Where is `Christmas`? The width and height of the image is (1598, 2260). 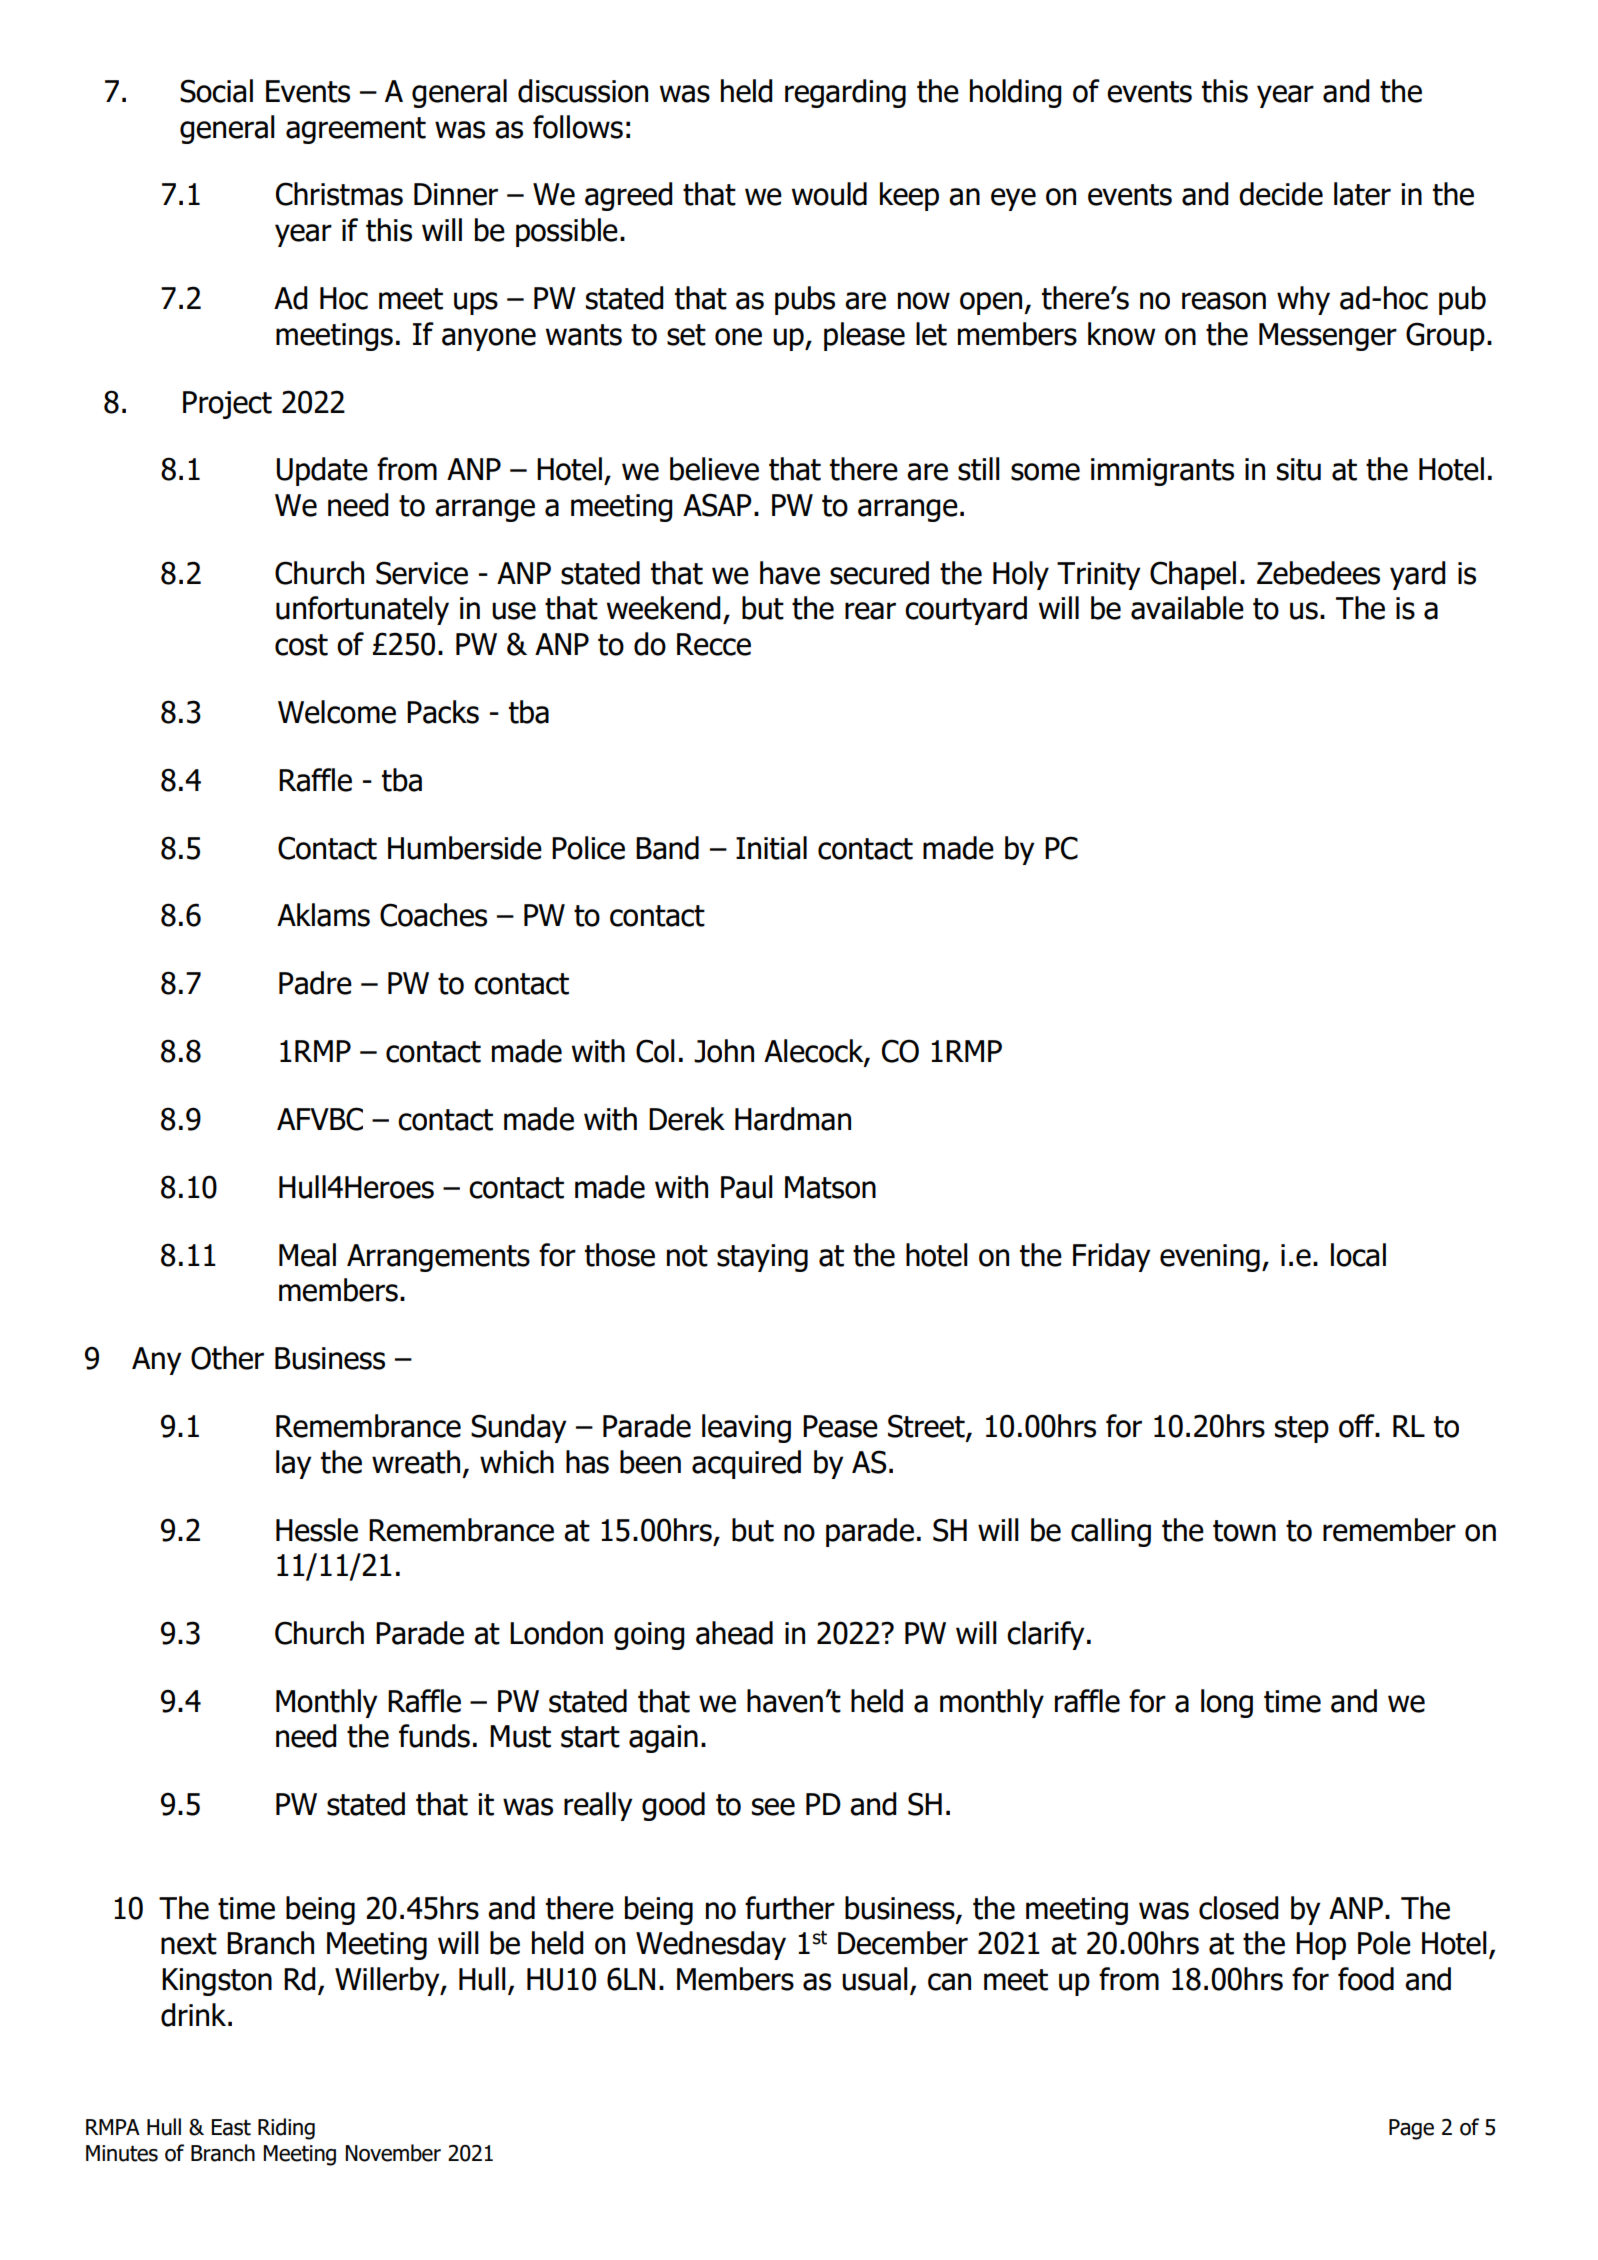
Christmas is located at coordinates (339, 194).
